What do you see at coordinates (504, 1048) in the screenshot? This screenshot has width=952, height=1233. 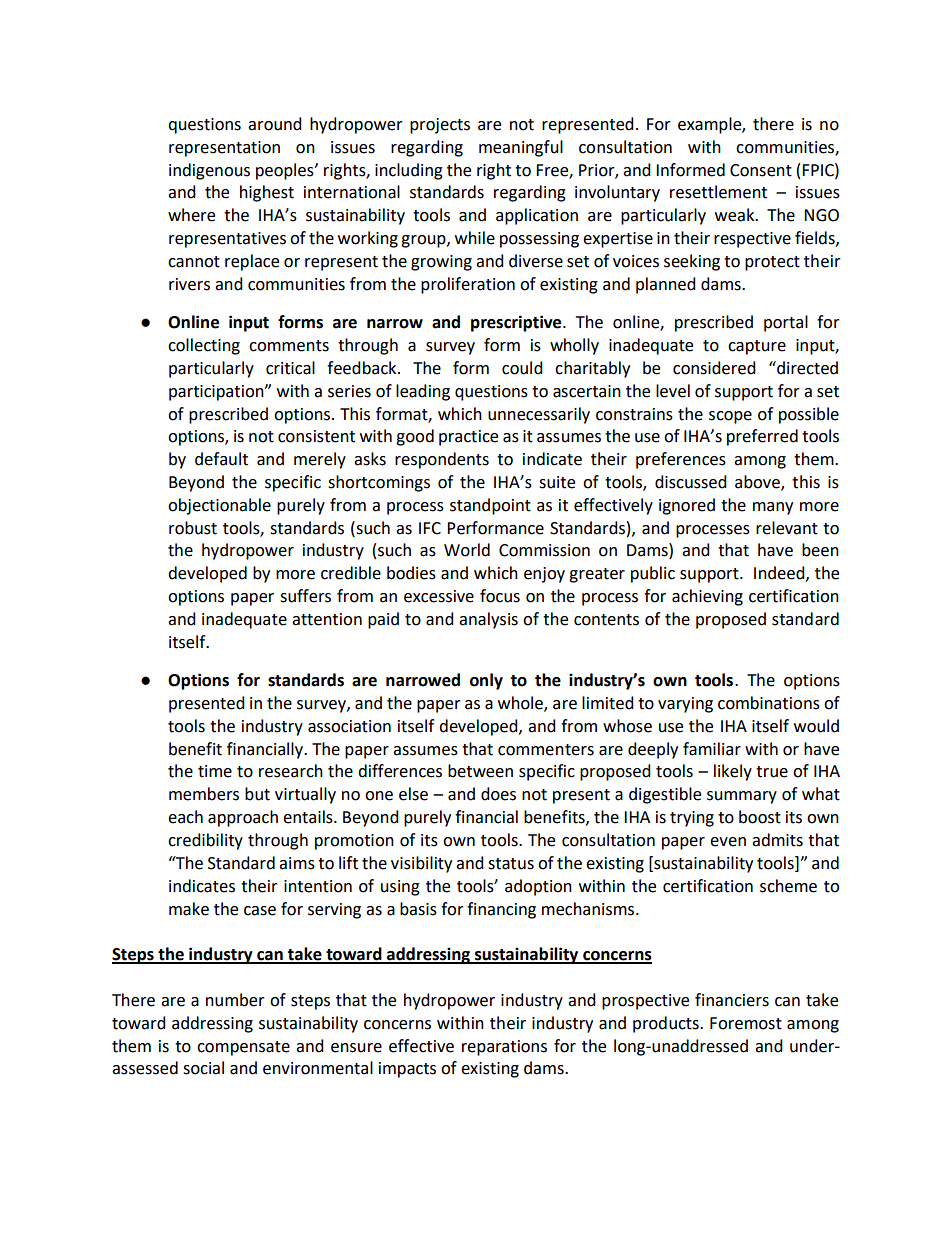 I see `reparations` at bounding box center [504, 1048].
